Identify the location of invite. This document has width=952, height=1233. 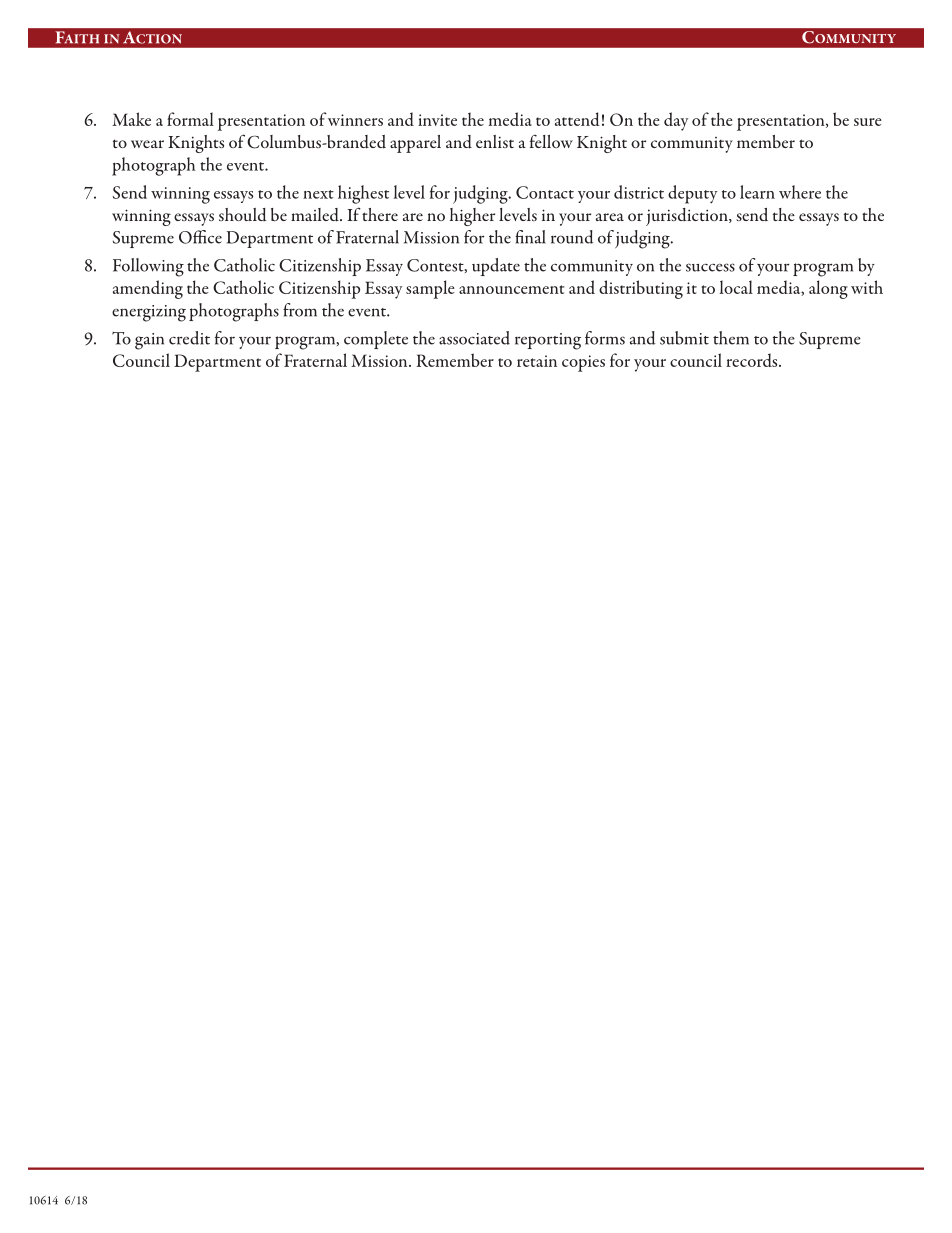
(437, 120).
